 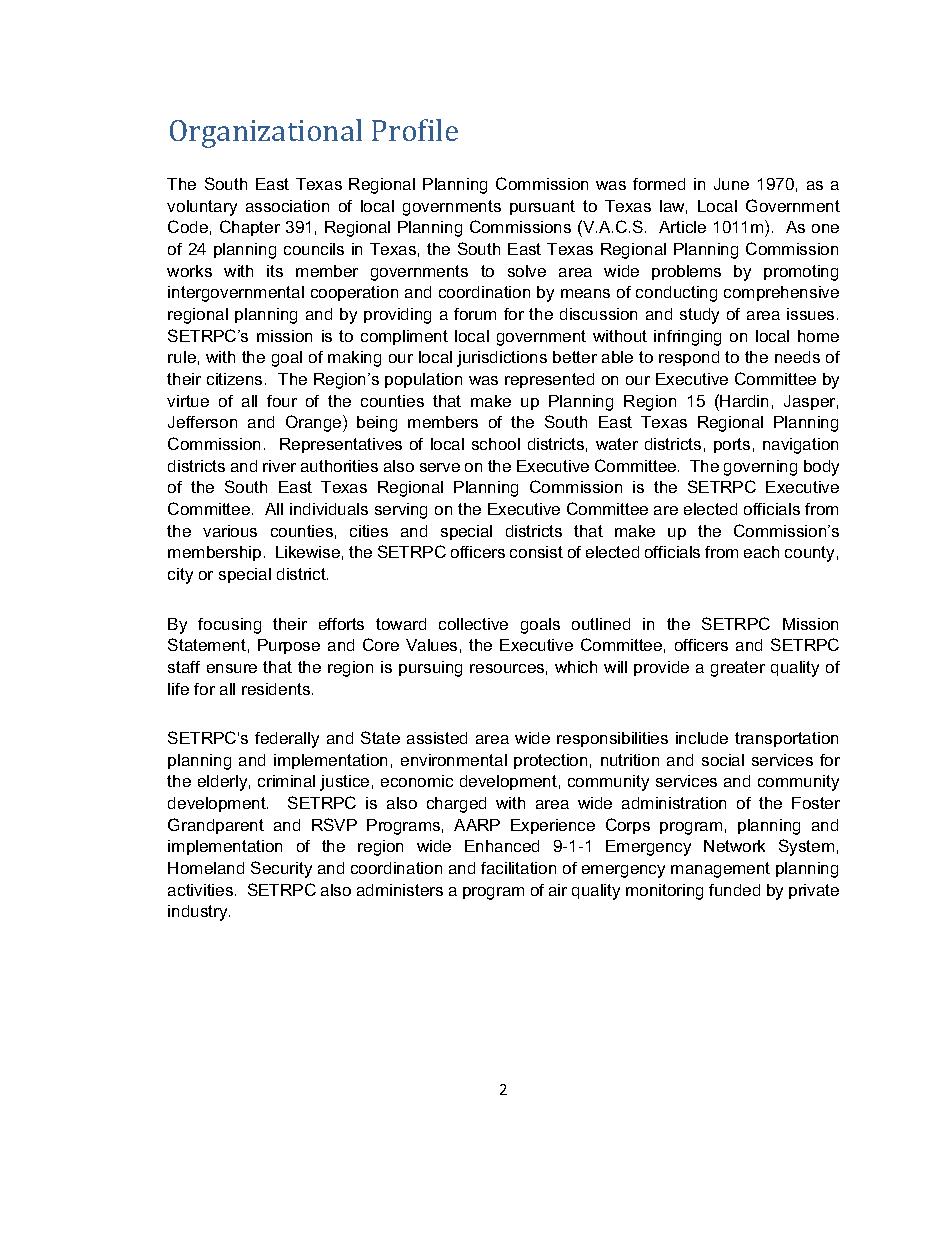 What do you see at coordinates (536, 552) in the screenshot?
I see `consist` at bounding box center [536, 552].
